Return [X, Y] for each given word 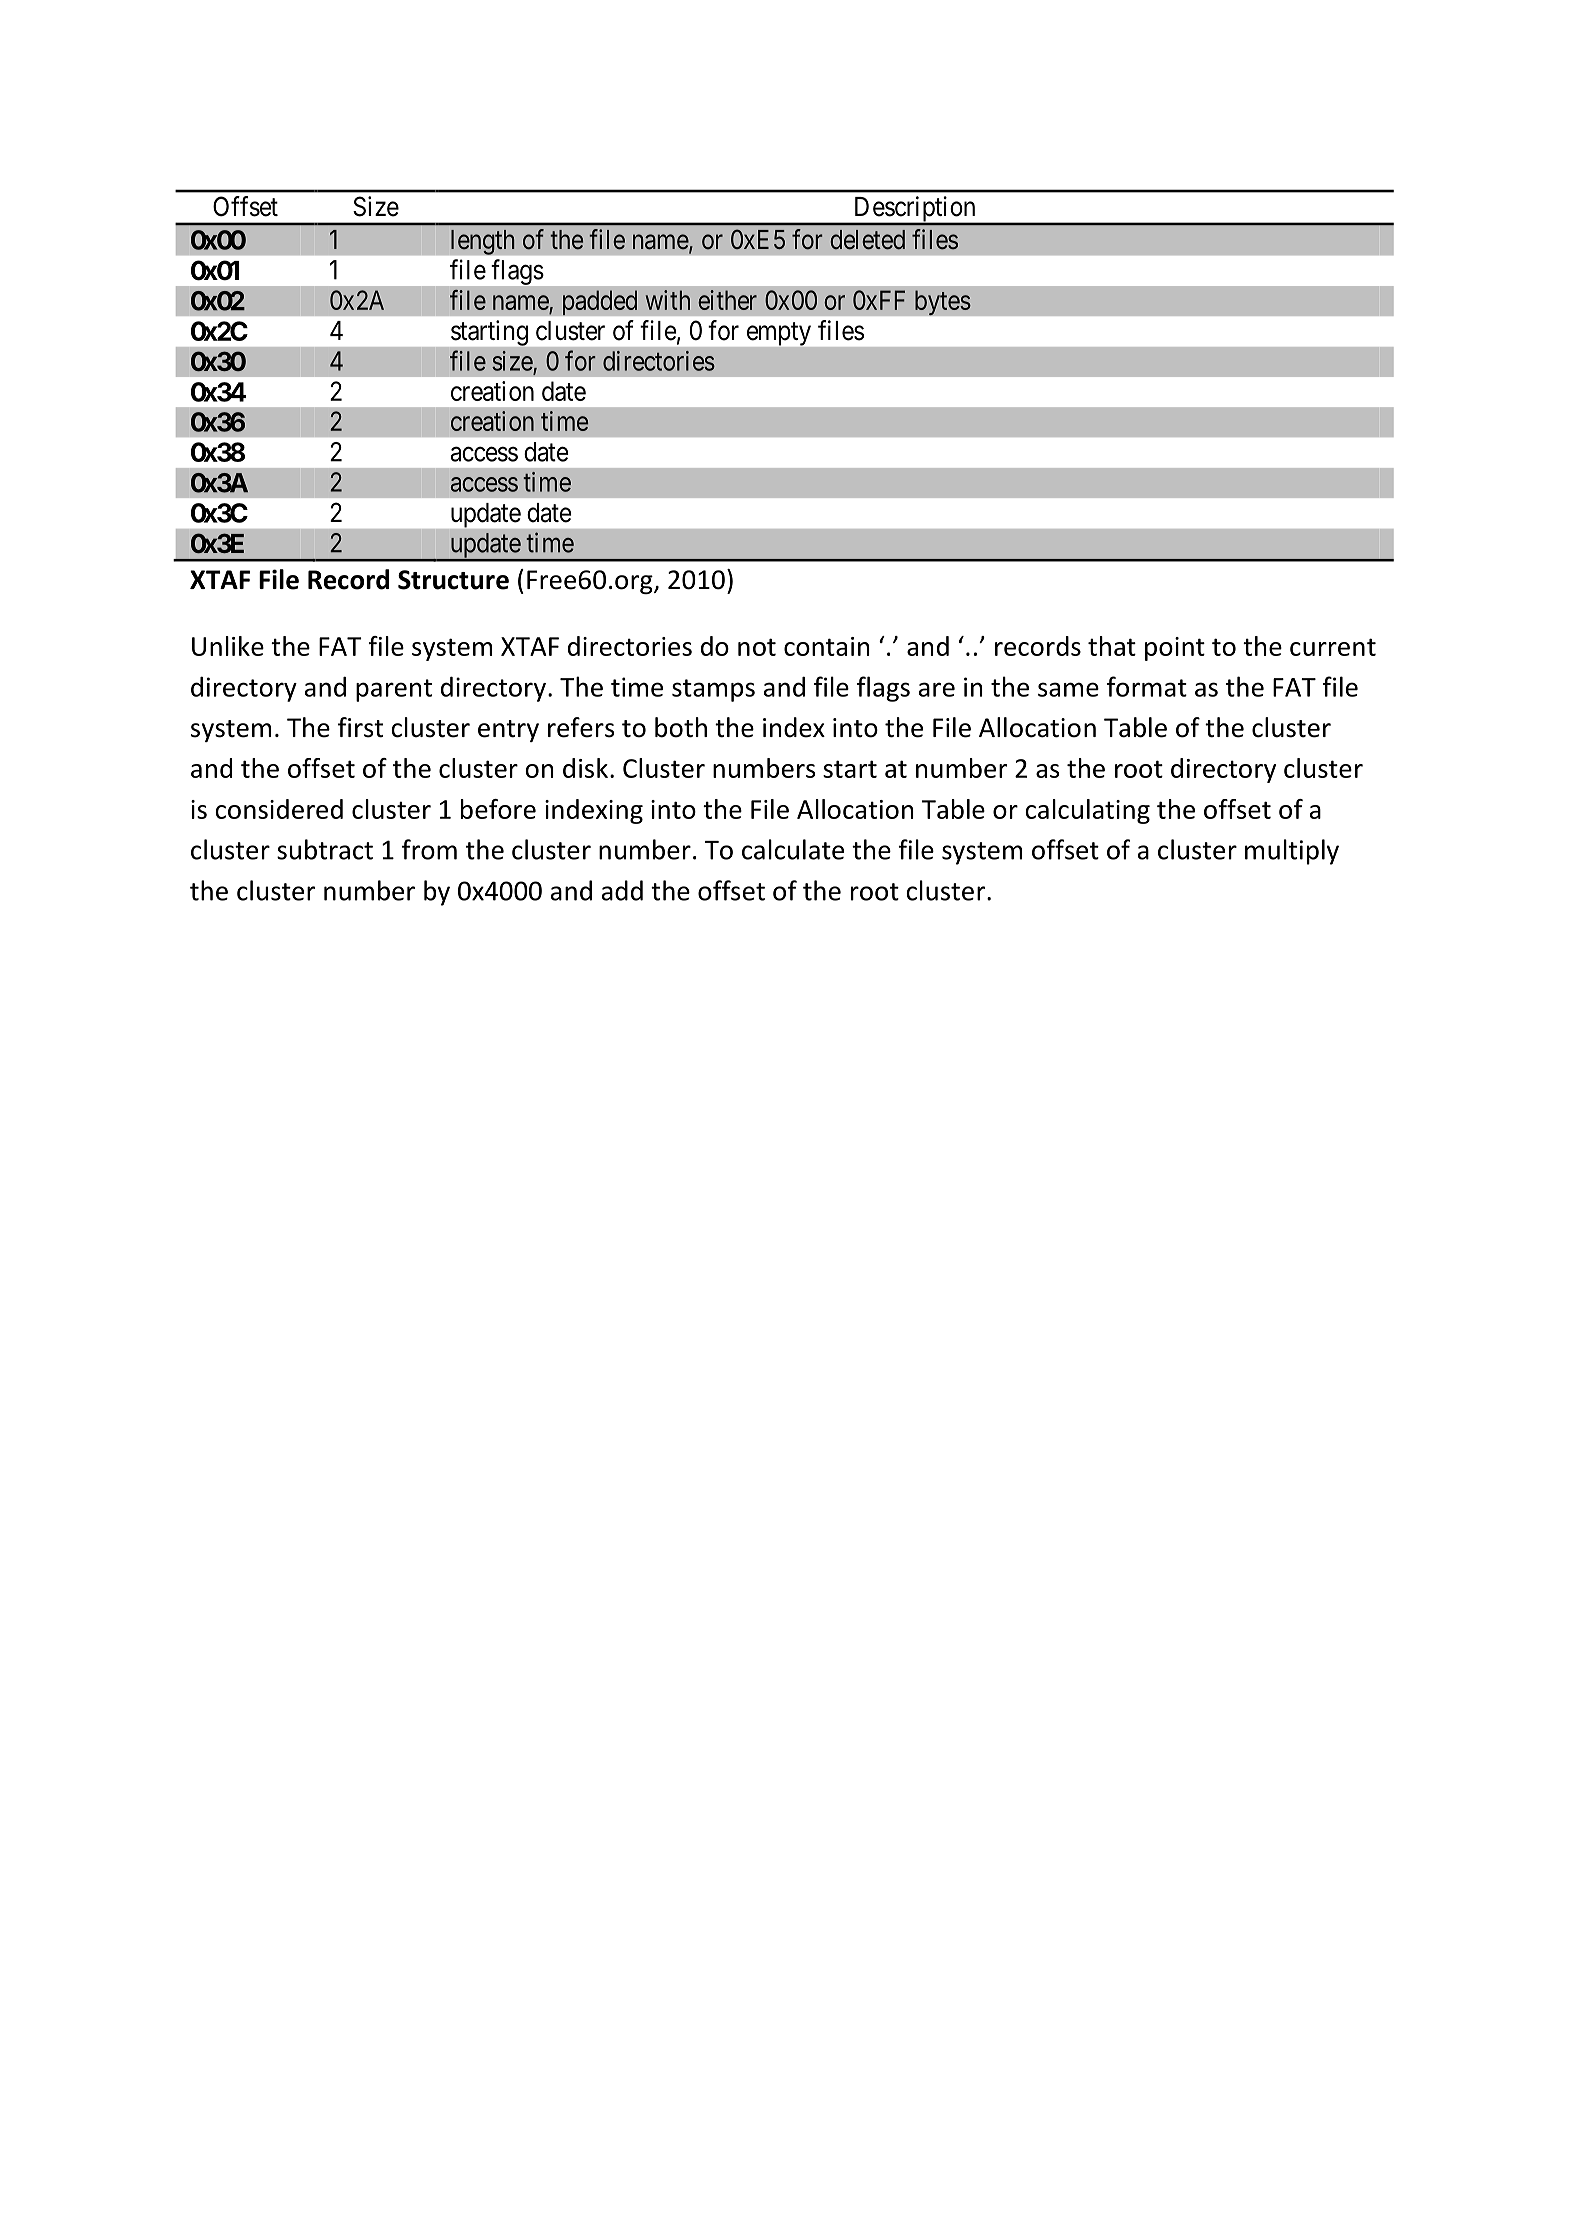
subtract [325, 849]
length [483, 242]
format [1147, 686]
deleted [867, 240]
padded [600, 303]
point [1175, 649]
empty [779, 334]
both [681, 727]
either [727, 300]
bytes [943, 303]
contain [826, 646]
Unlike [228, 646]
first [360, 727]
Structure [453, 580]
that [1112, 646]
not [757, 647]
